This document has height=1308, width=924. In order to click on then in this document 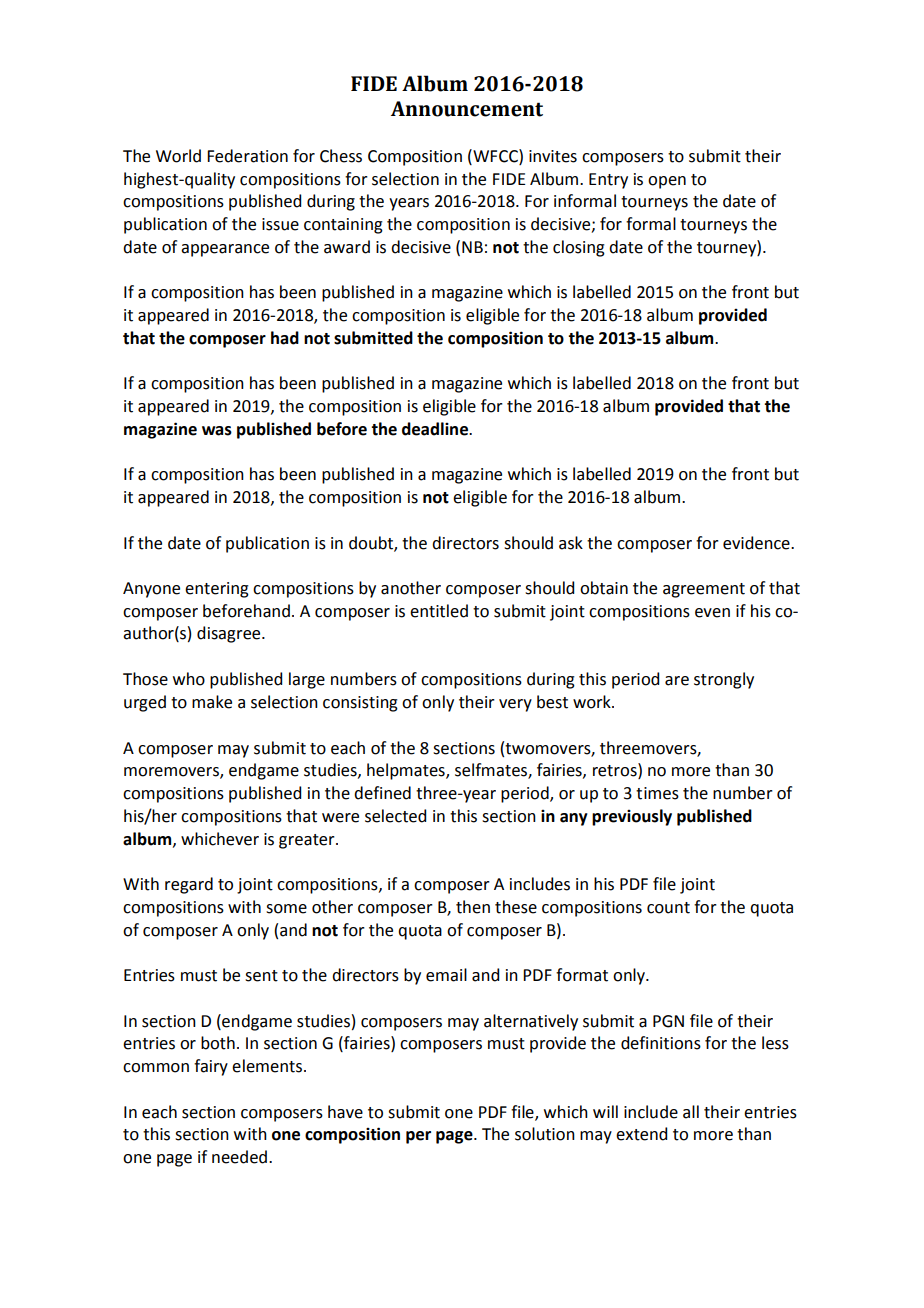, I will do `click(473, 907)`.
